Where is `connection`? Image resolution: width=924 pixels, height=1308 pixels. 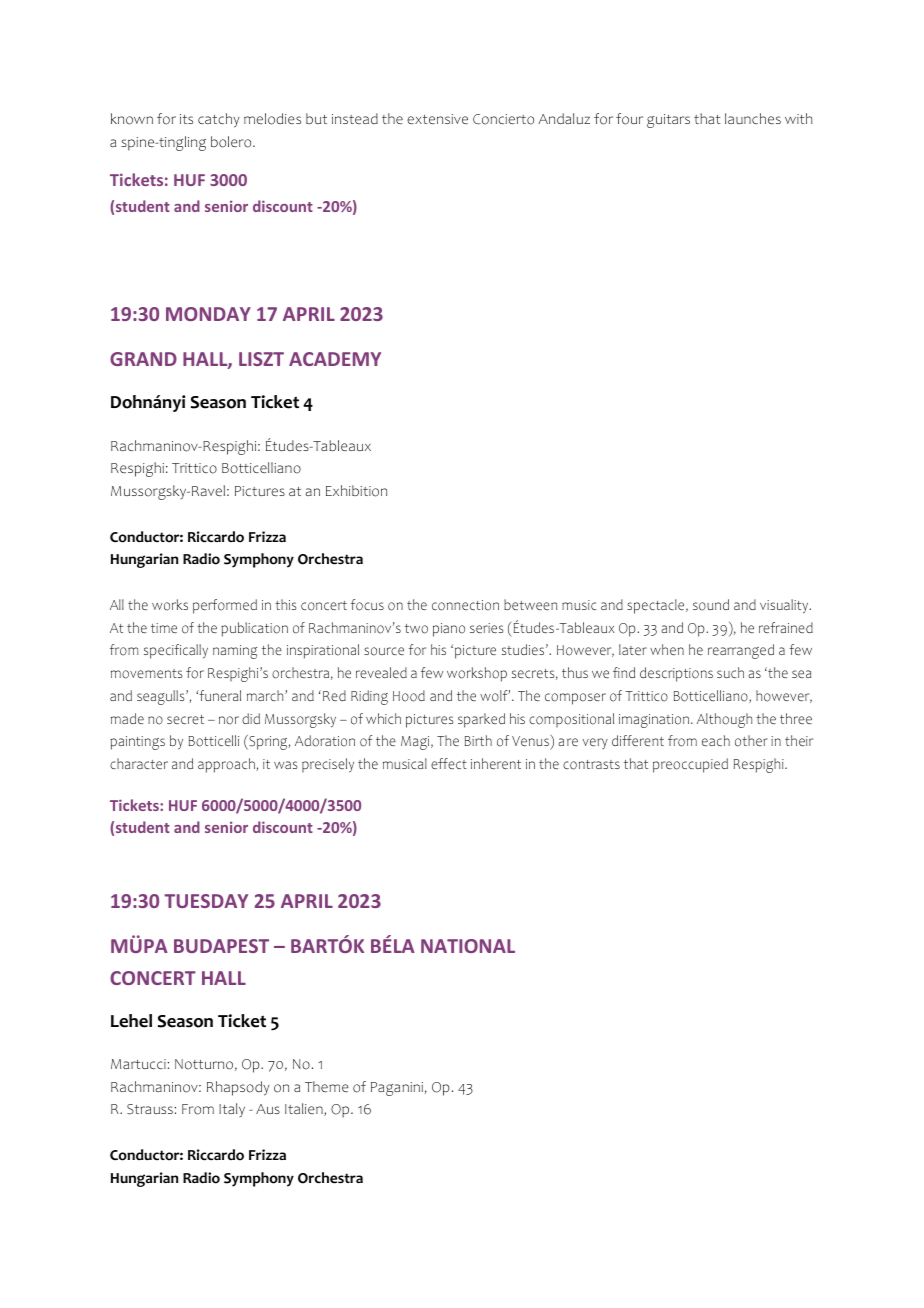
connection is located at coordinates (465, 605).
